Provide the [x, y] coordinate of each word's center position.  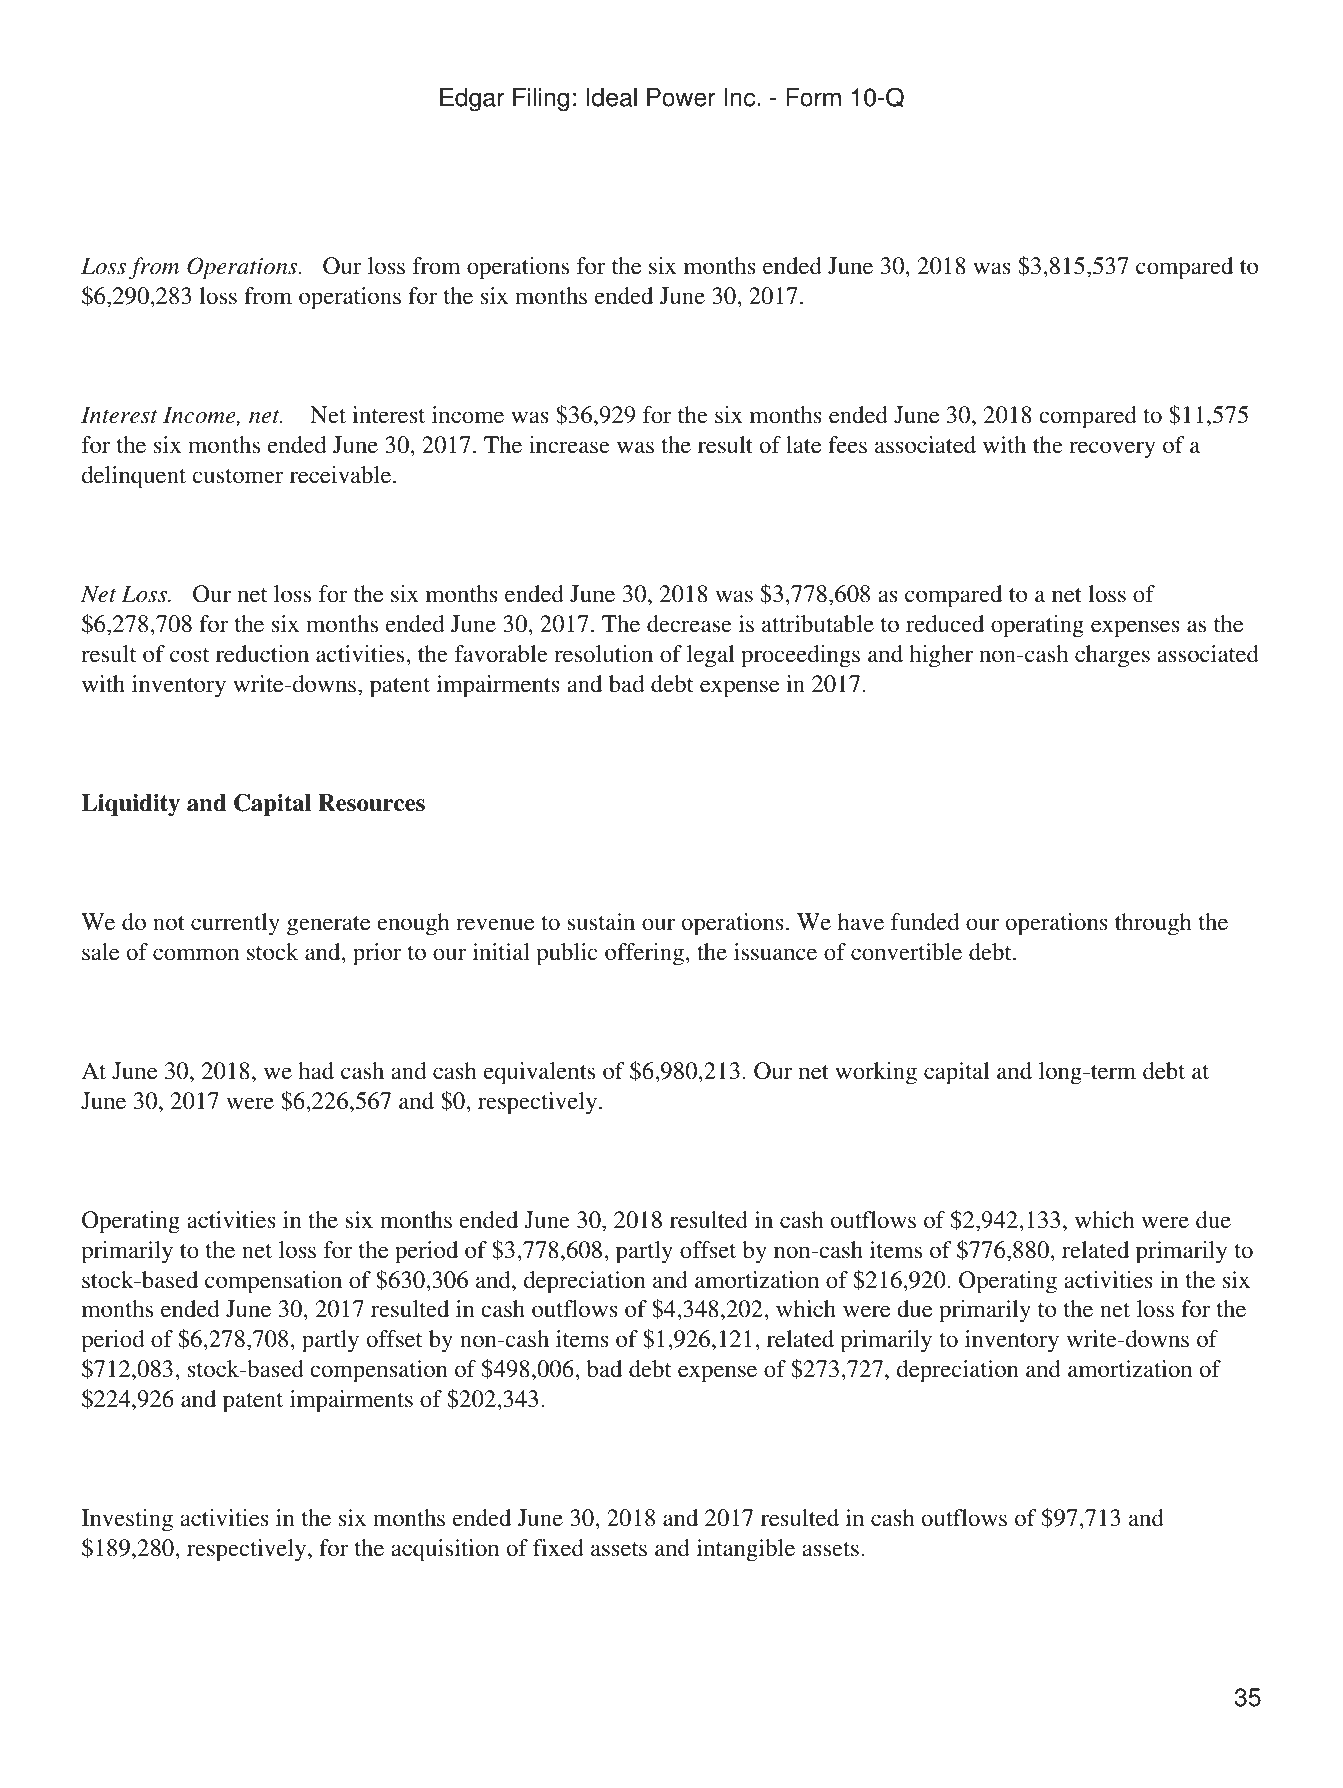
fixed [558, 1547]
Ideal [612, 97]
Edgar [472, 100]
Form [813, 97]
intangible [746, 1550]
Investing [127, 1520]
